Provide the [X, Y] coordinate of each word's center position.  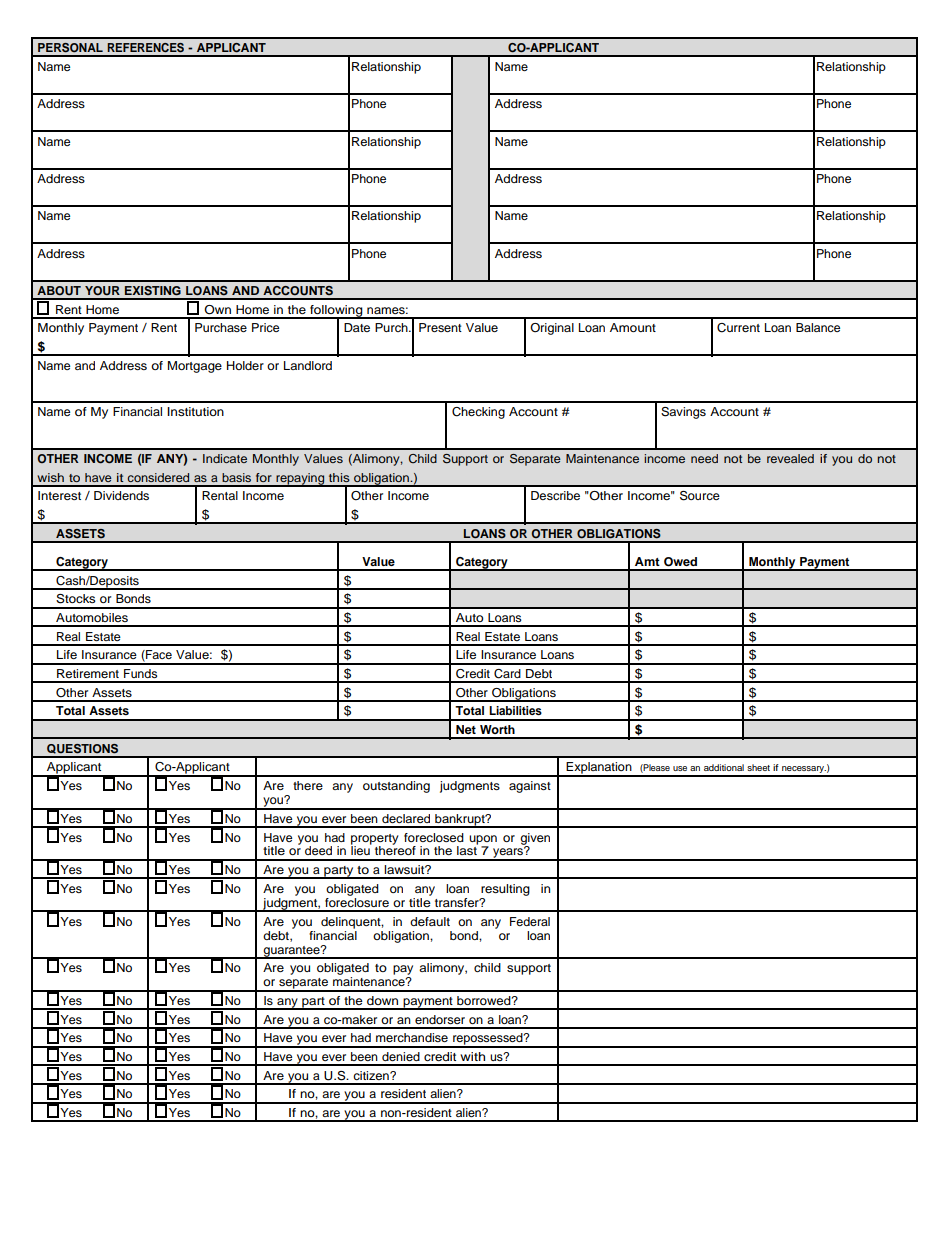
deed [318, 850]
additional [724, 767]
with [472, 1056]
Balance [818, 327]
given [535, 840]
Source [700, 496]
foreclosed [434, 837]
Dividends [121, 495]
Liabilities [515, 710]
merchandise [412, 1037]
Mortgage [195, 367]
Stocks [75, 599]
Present [440, 327]
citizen [372, 1075]
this [339, 477]
